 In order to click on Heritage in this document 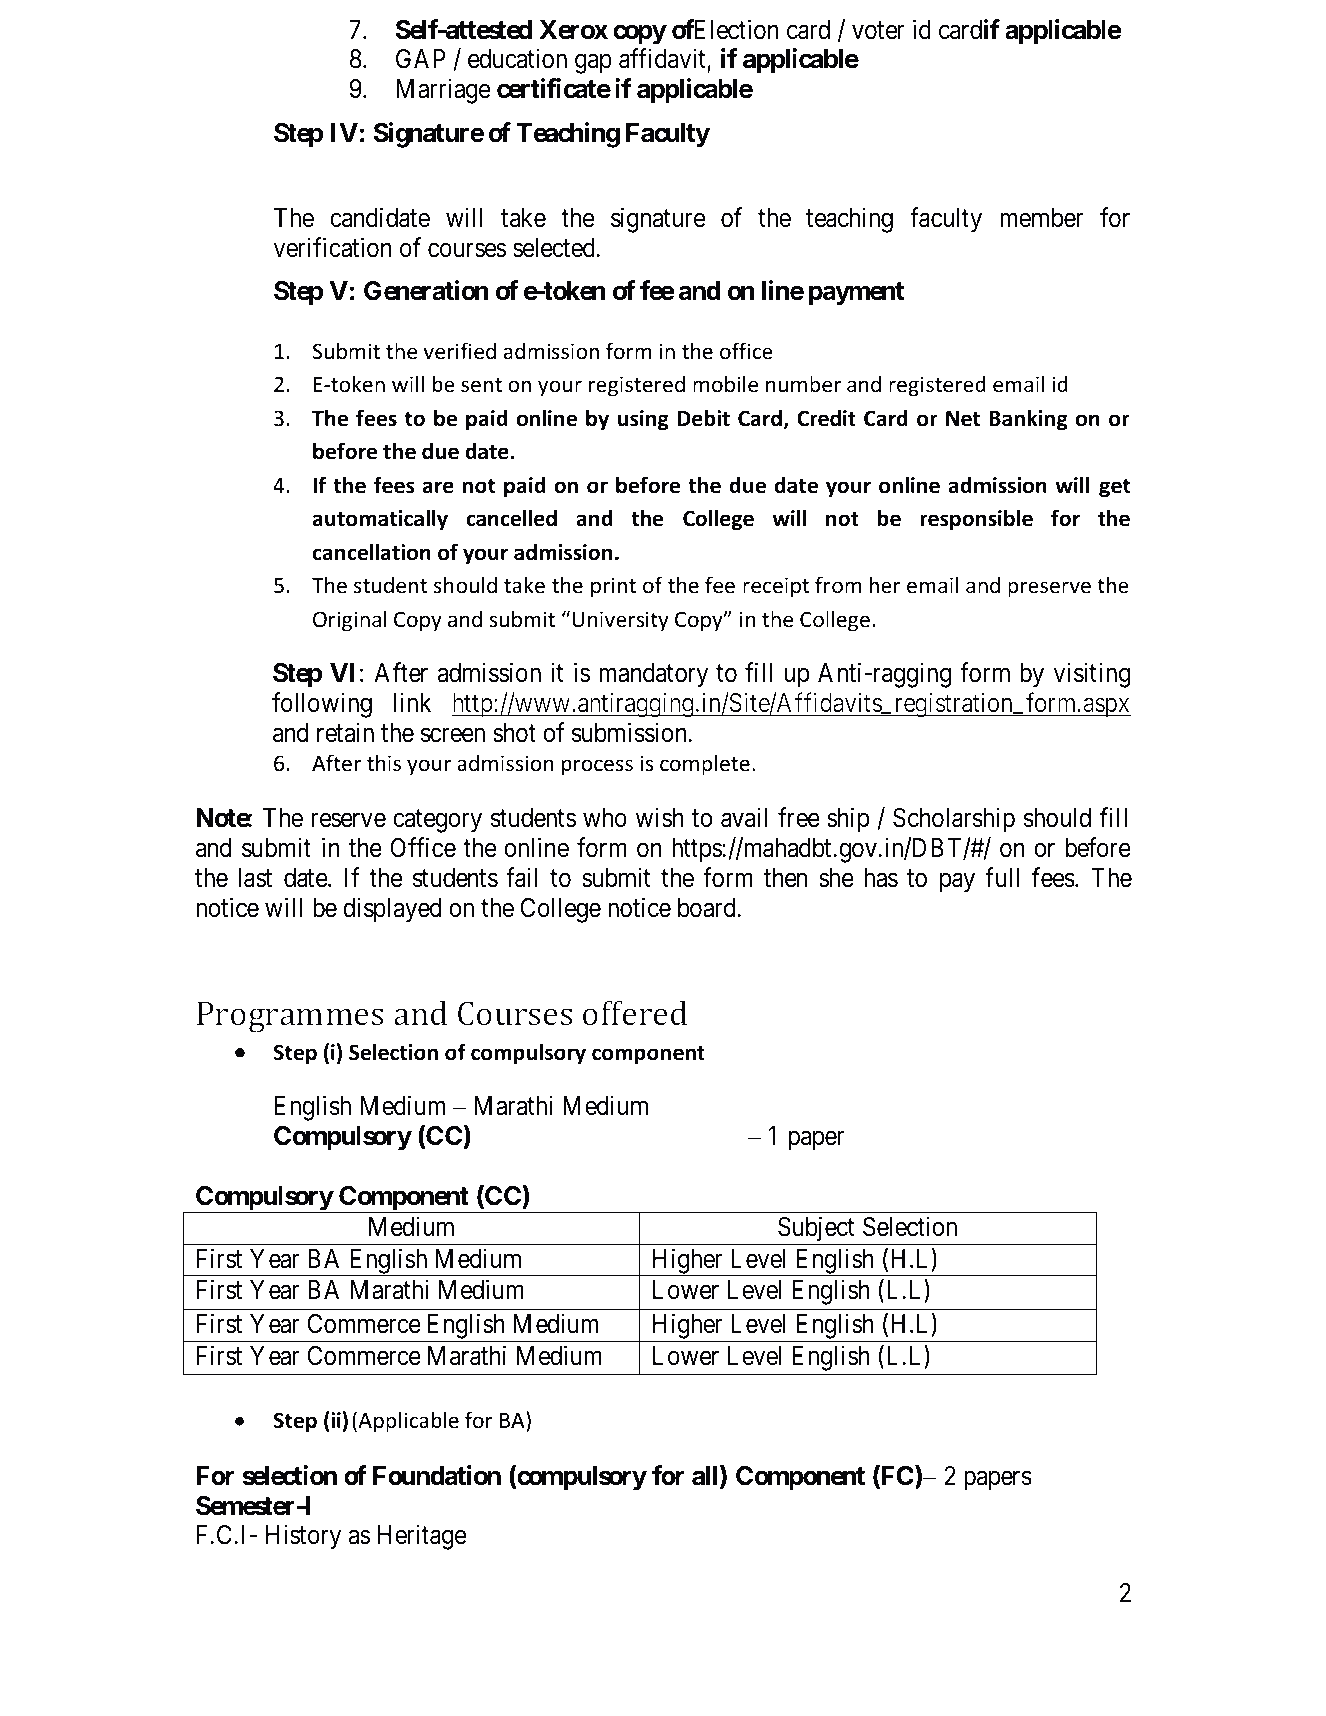, I will do `click(421, 1537)`.
